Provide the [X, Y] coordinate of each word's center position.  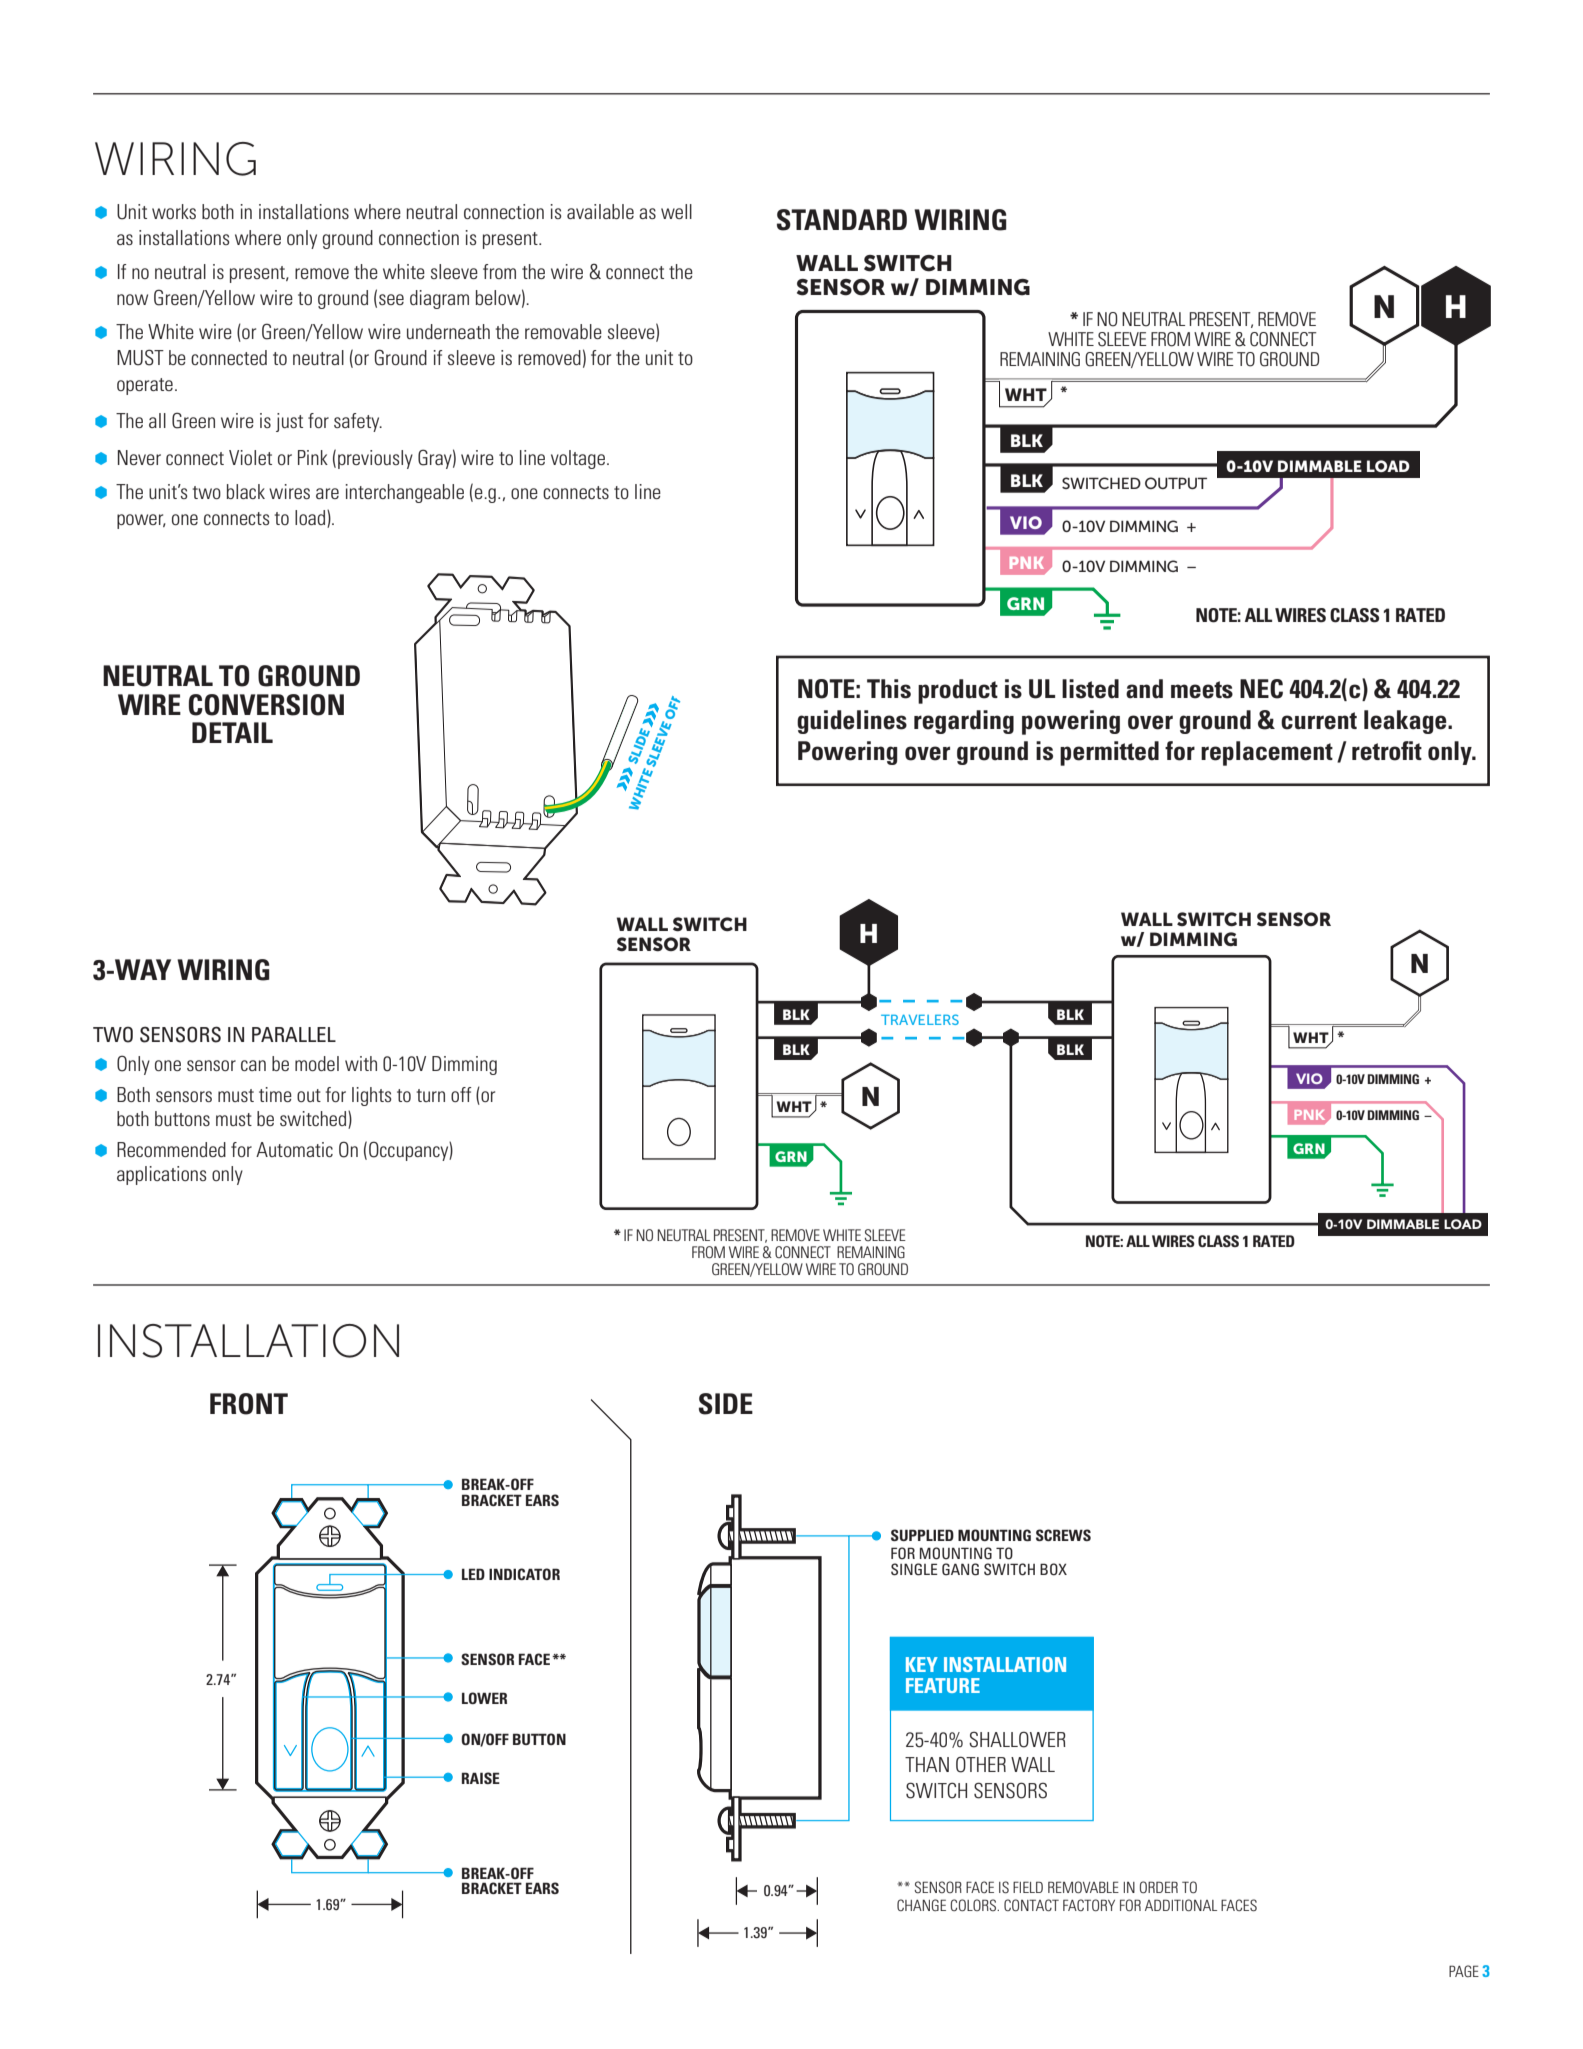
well [676, 211]
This [889, 689]
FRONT [249, 1404]
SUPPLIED [922, 1535]
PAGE [1464, 1971]
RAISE [481, 1778]
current [1319, 721]
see [391, 299]
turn [430, 1095]
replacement [1267, 753]
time [275, 1094]
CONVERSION [266, 705]
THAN [927, 1764]
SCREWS [1063, 1535]
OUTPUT [1176, 483]
